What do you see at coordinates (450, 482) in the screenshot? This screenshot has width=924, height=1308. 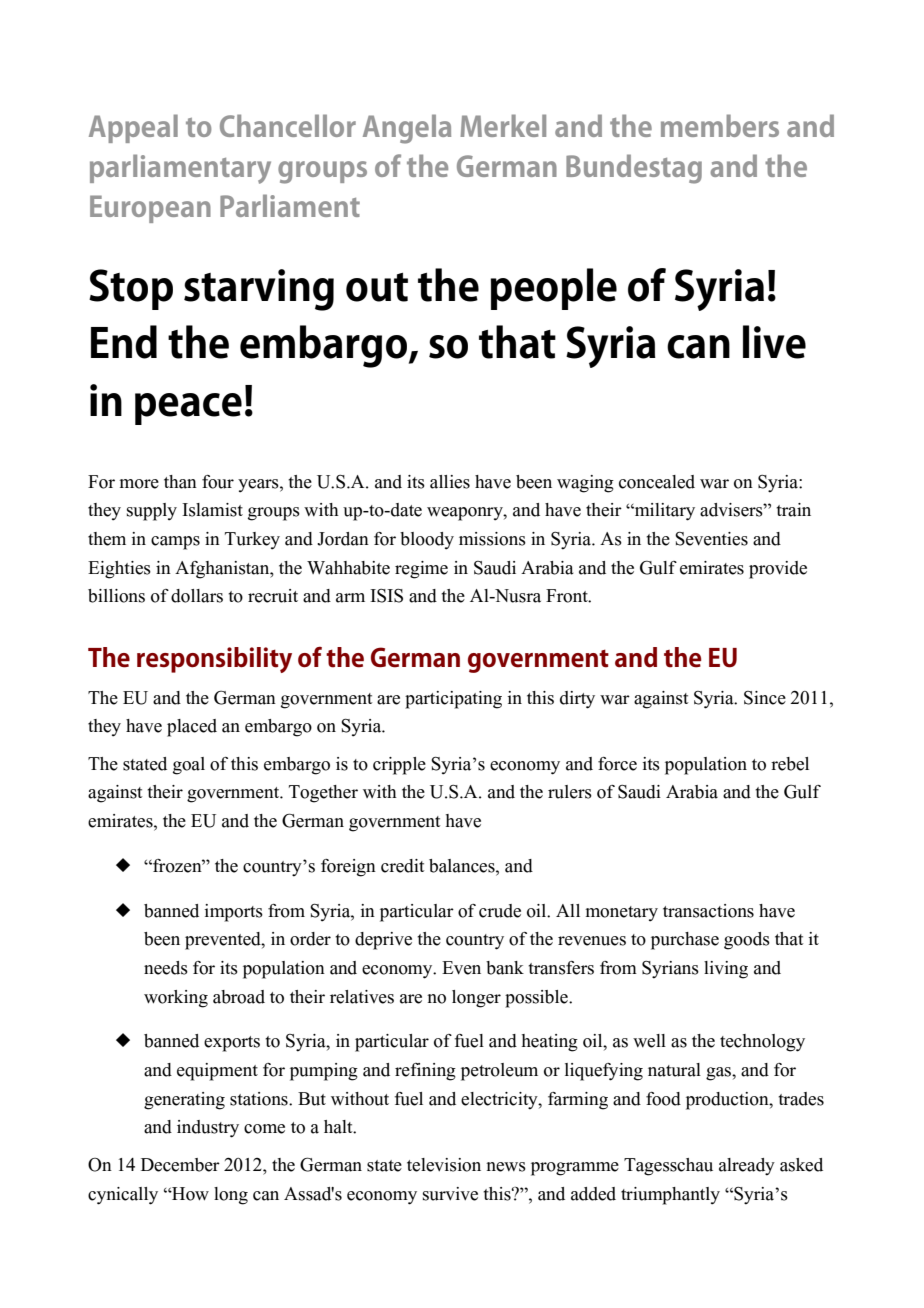 I see `allies` at bounding box center [450, 482].
